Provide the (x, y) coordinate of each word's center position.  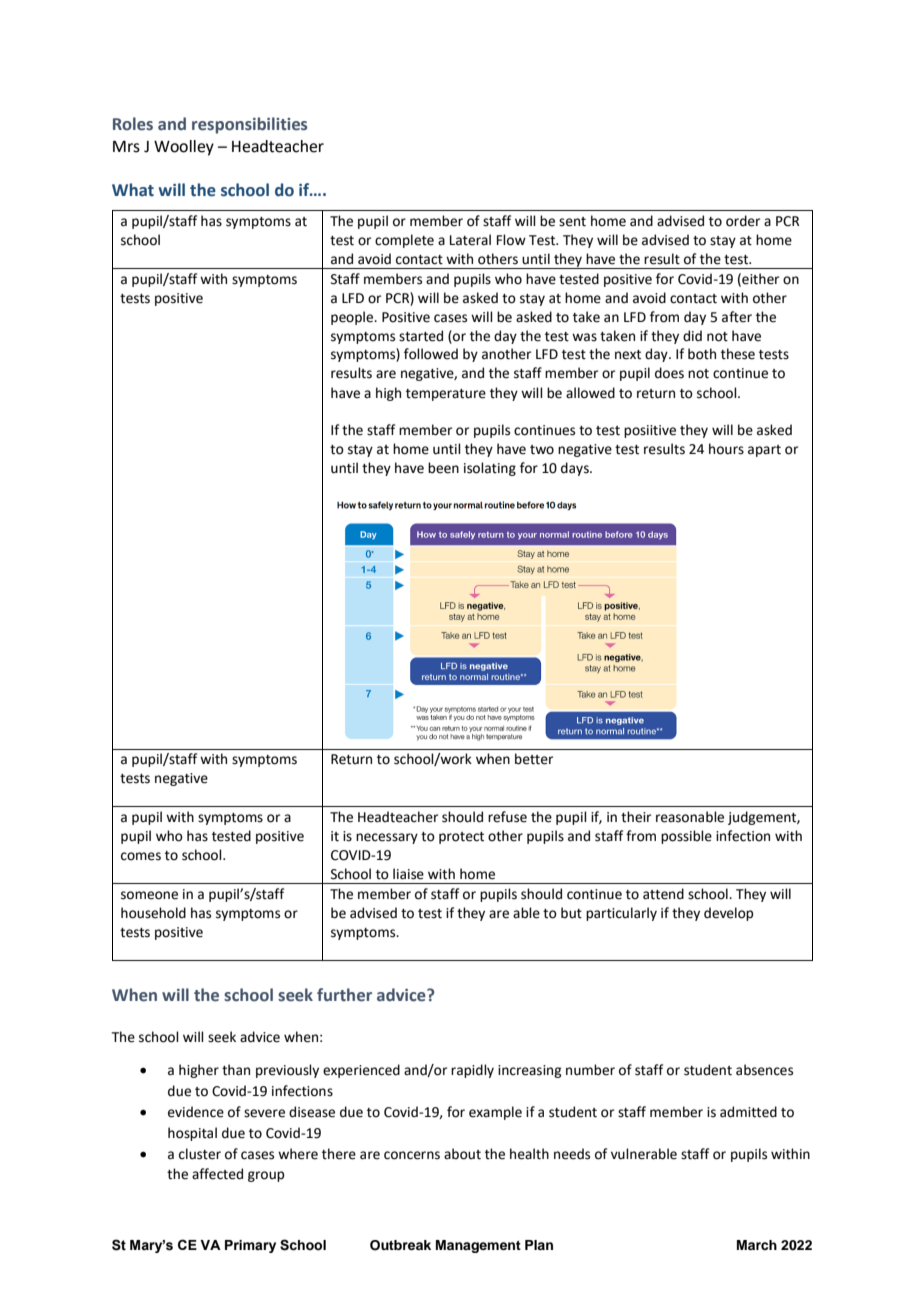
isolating (490, 469)
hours (726, 449)
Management (478, 1246)
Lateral (470, 240)
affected (217, 1174)
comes (141, 856)
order (743, 221)
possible (686, 837)
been (443, 468)
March (757, 1245)
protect (461, 838)
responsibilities (249, 125)
